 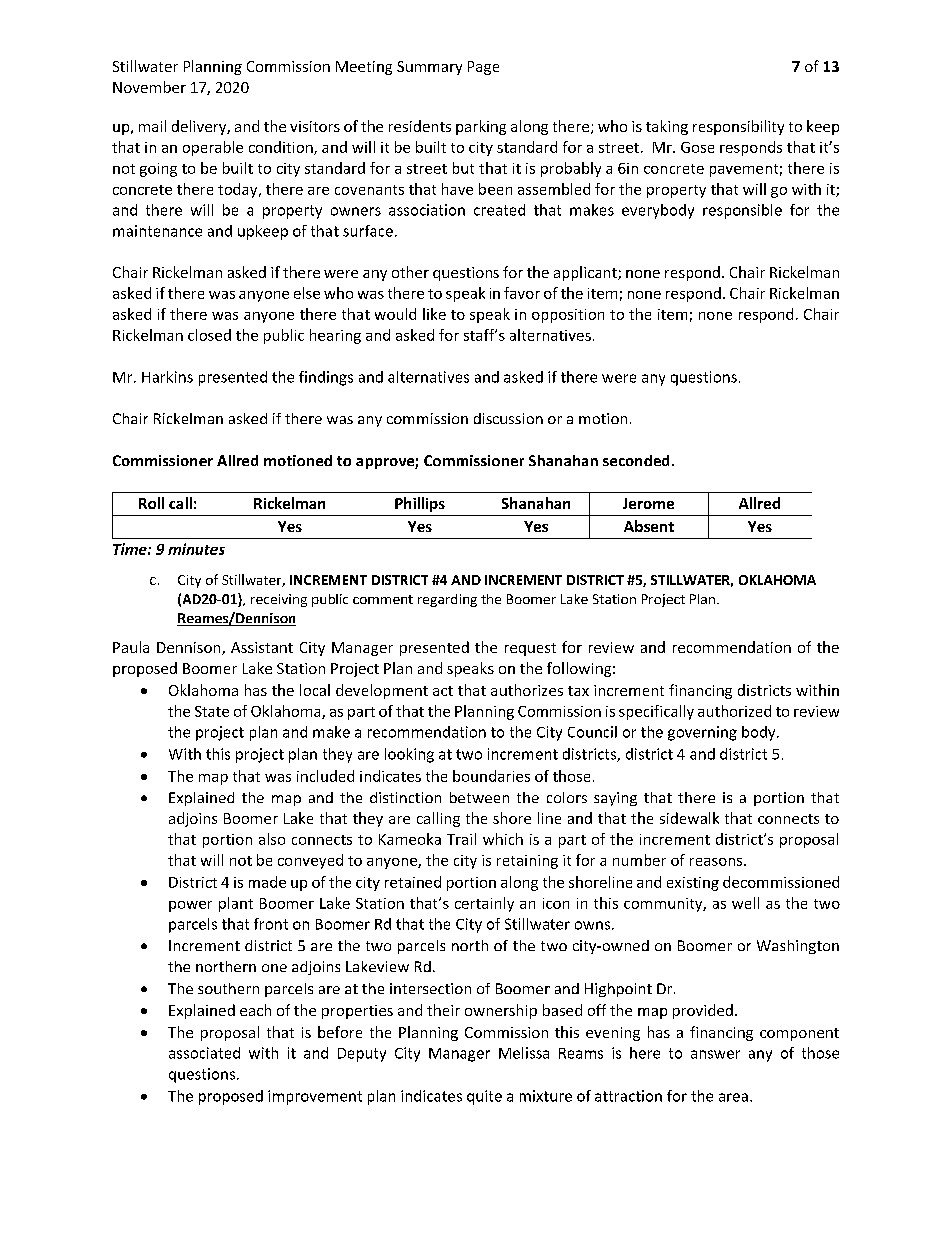 What do you see at coordinates (484, 1097) in the screenshot?
I see `quite` at bounding box center [484, 1097].
